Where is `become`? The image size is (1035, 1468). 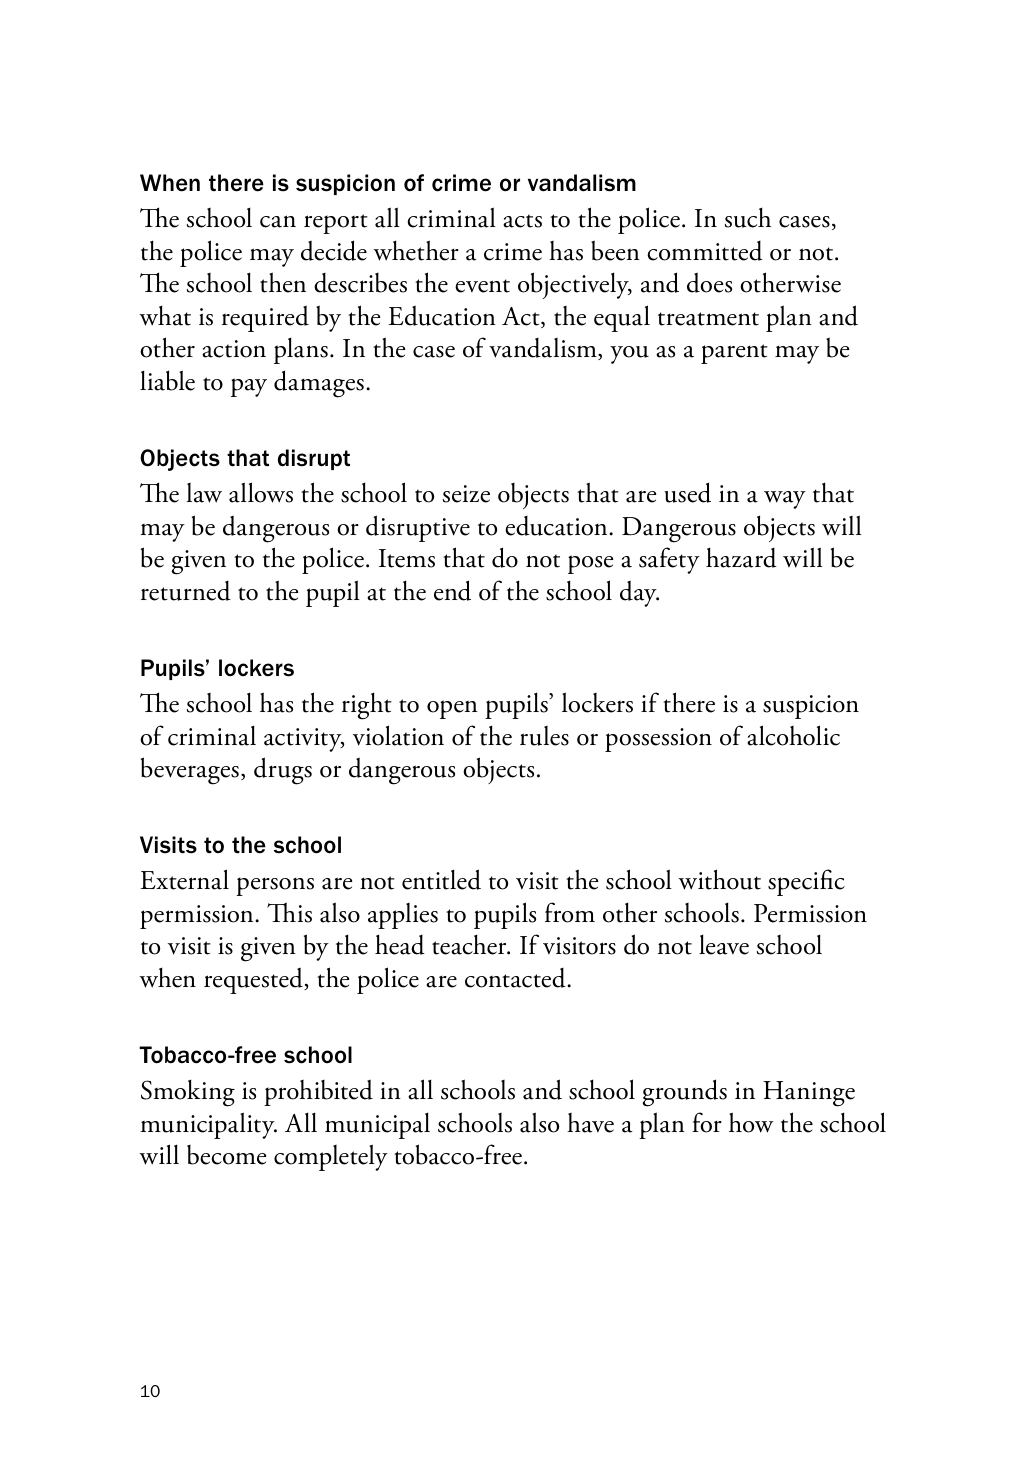
become is located at coordinates (226, 1155).
